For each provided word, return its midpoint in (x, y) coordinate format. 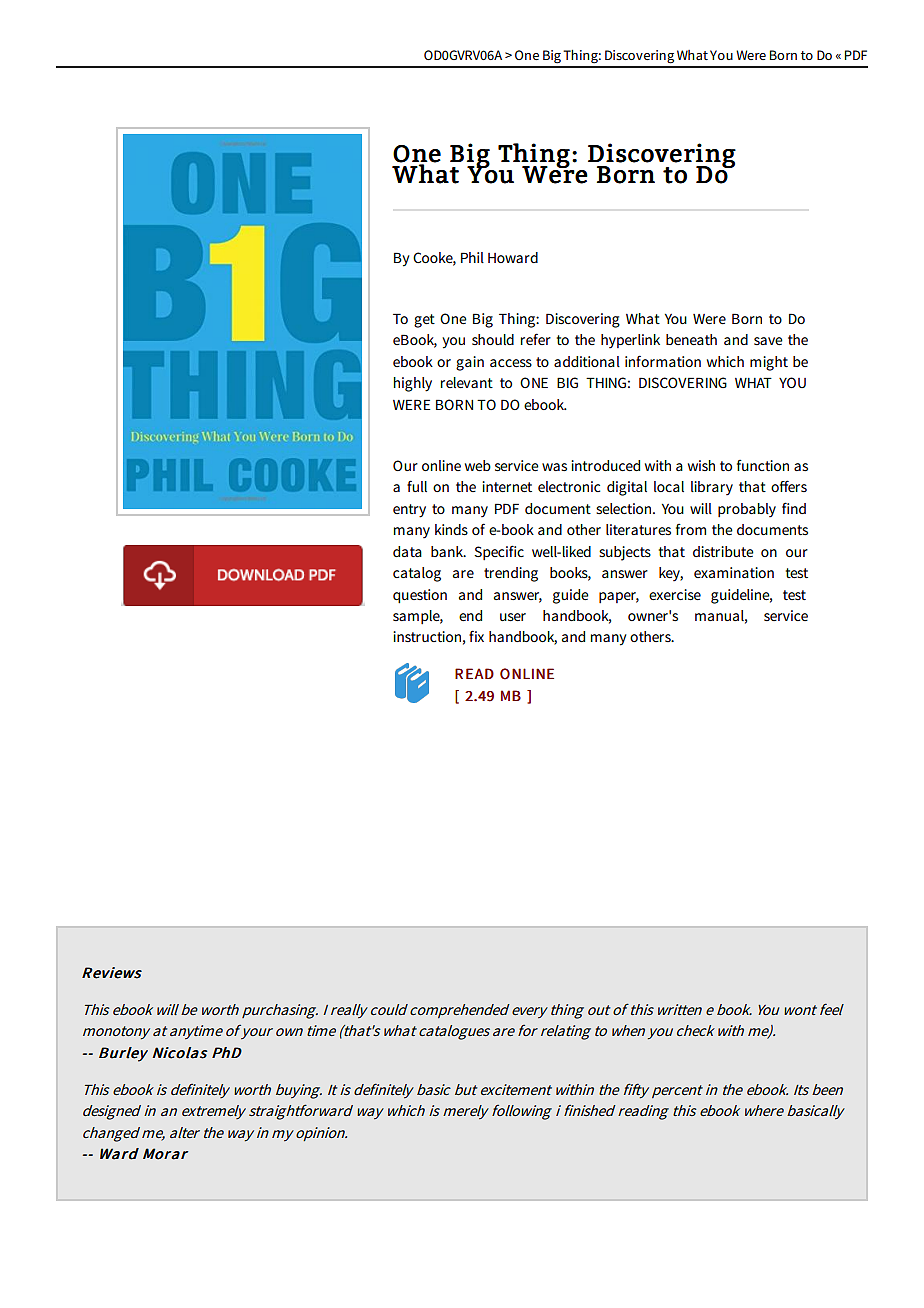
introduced (605, 465)
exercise (675, 594)
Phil (472, 257)
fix (476, 636)
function (763, 465)
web (478, 465)
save (768, 341)
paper (619, 597)
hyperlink (630, 341)
